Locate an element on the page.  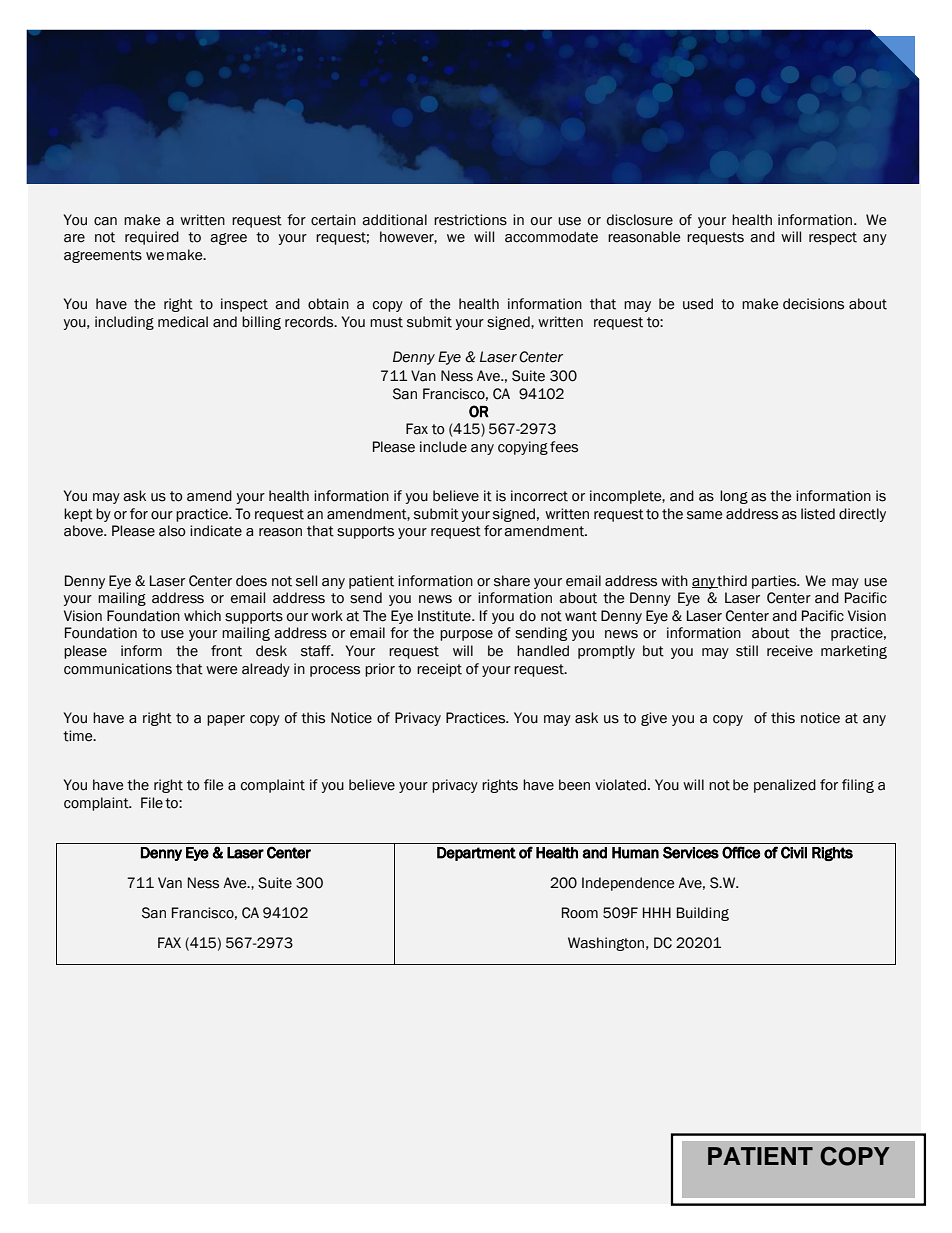
must is located at coordinates (386, 322).
